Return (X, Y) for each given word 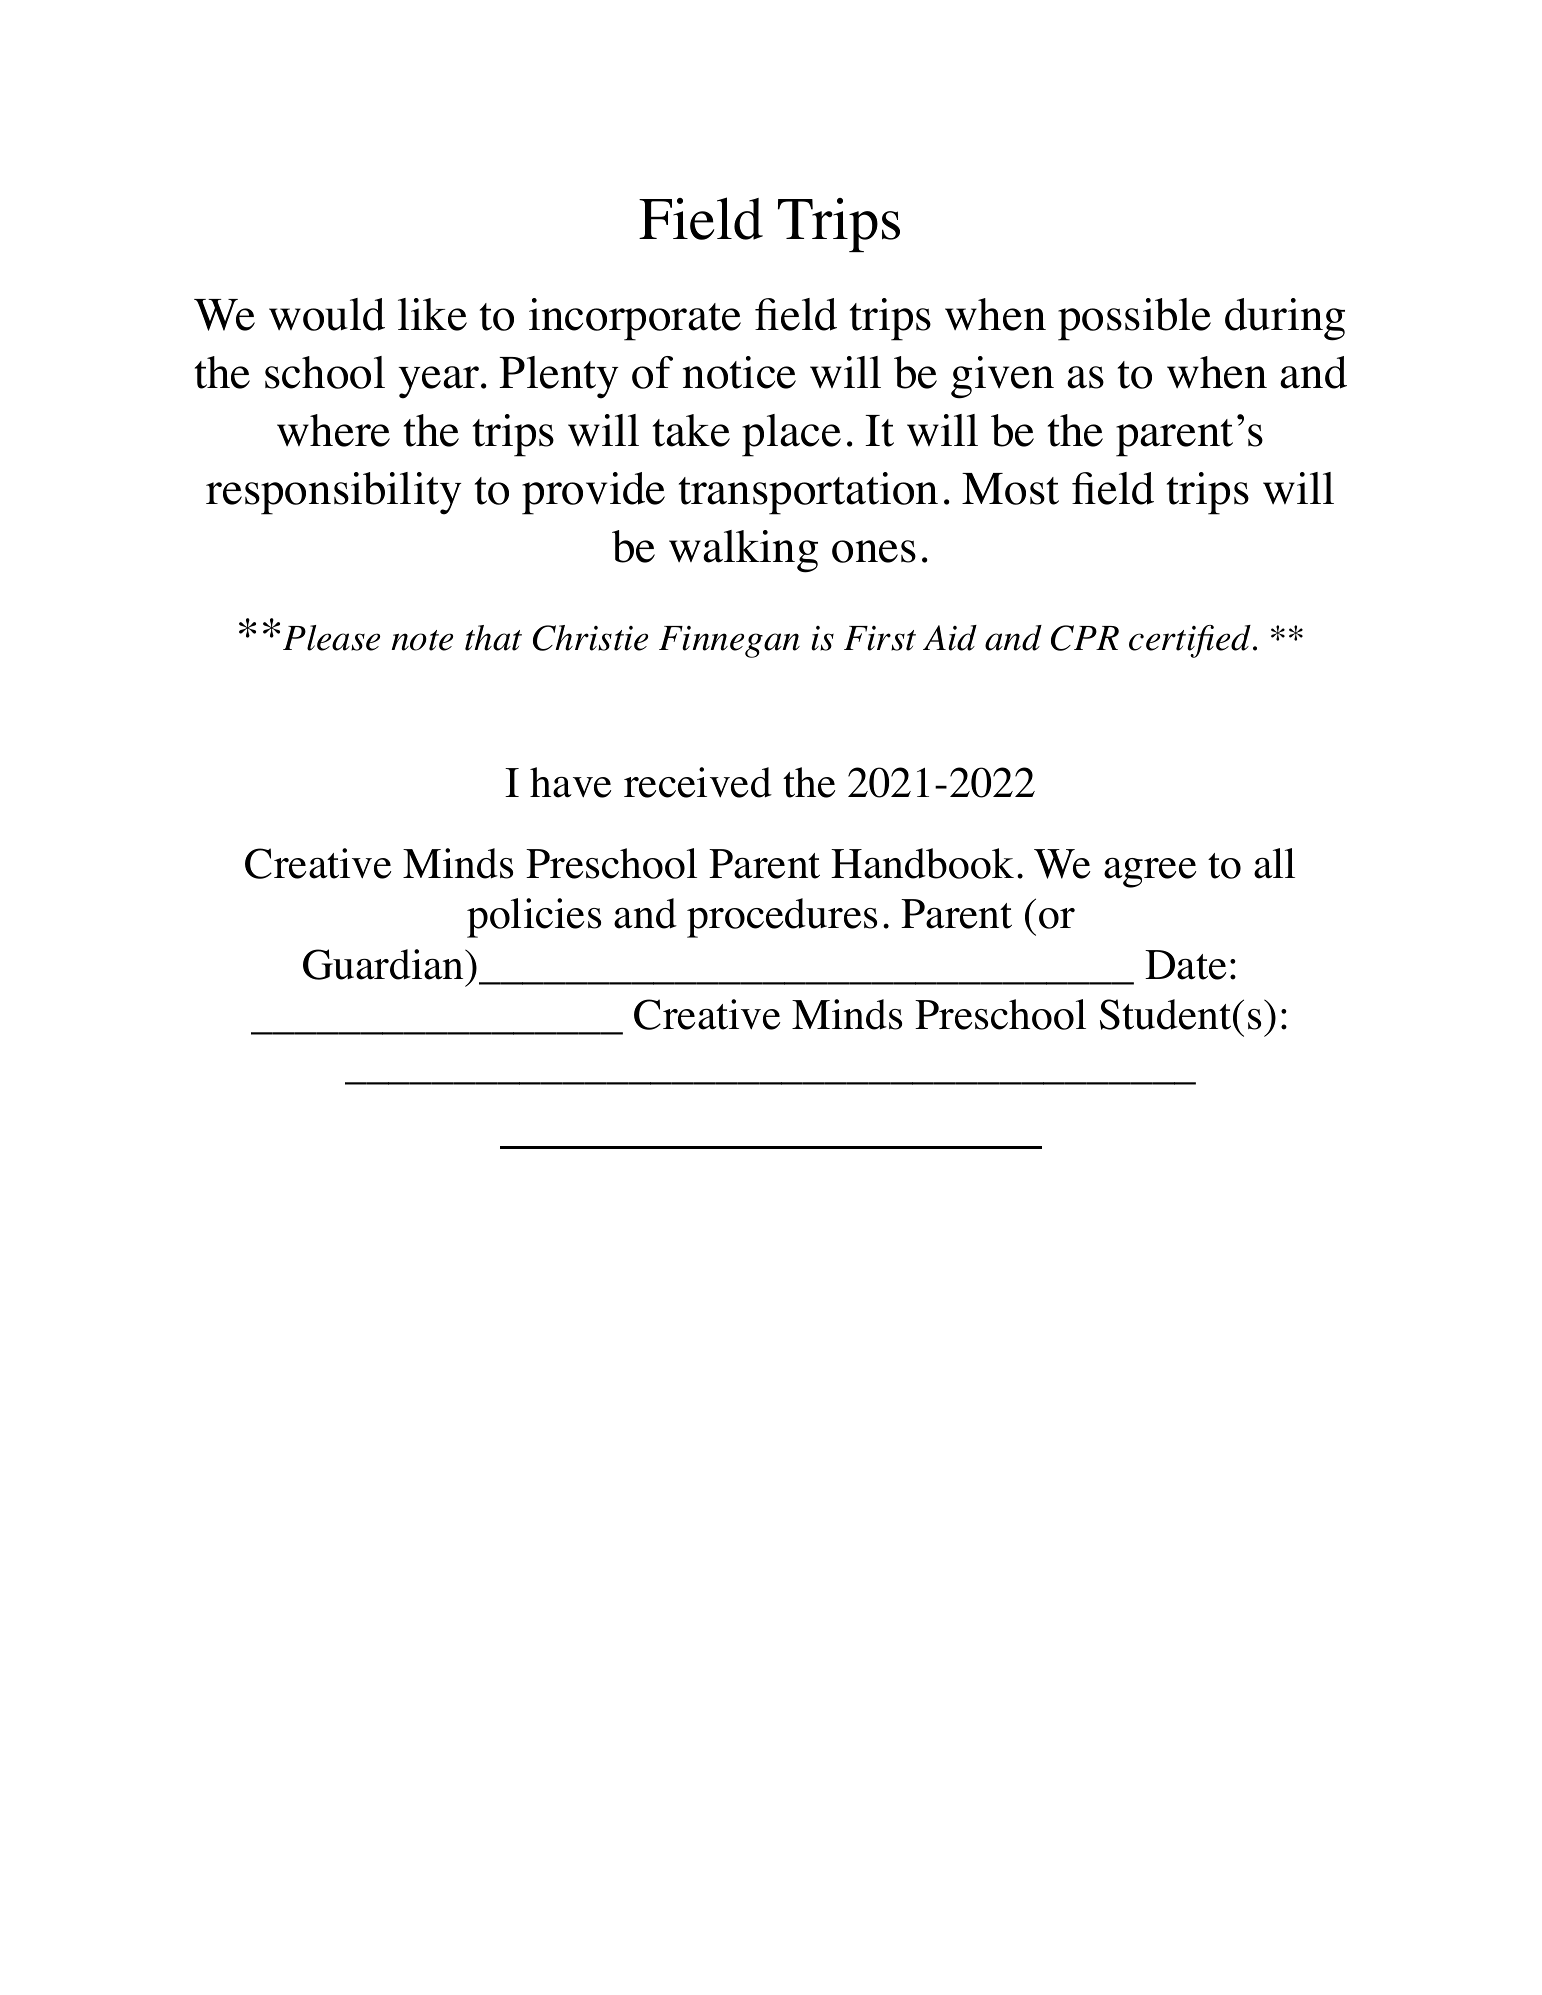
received (698, 782)
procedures (782, 918)
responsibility (334, 493)
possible (1134, 319)
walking (743, 551)
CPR (1085, 638)
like (432, 314)
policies (534, 918)
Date (1186, 965)
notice (739, 372)
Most (1010, 489)
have (571, 782)
